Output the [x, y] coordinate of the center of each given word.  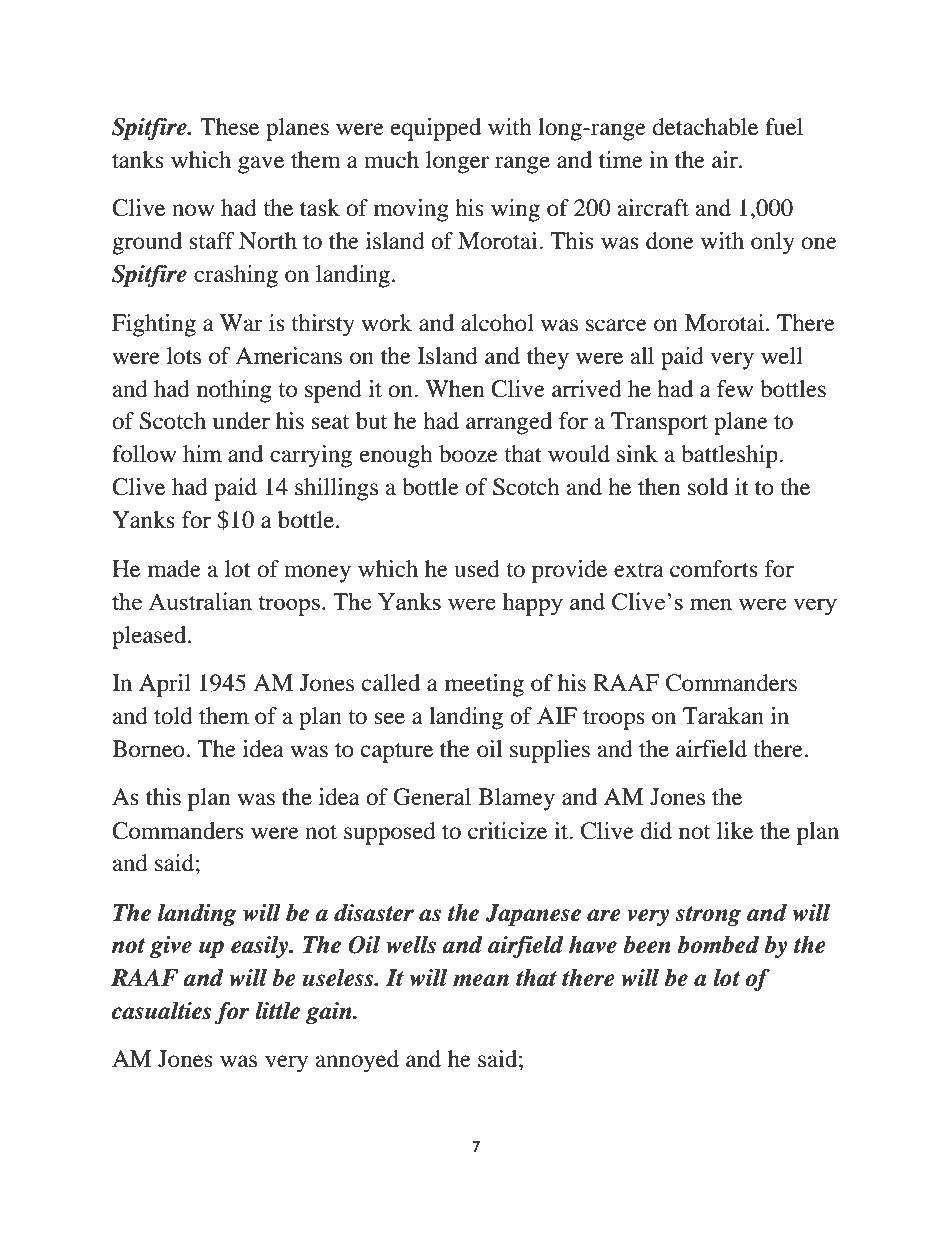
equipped [436, 129]
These [229, 127]
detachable [705, 127]
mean [481, 980]
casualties [161, 1010]
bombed [718, 944]
